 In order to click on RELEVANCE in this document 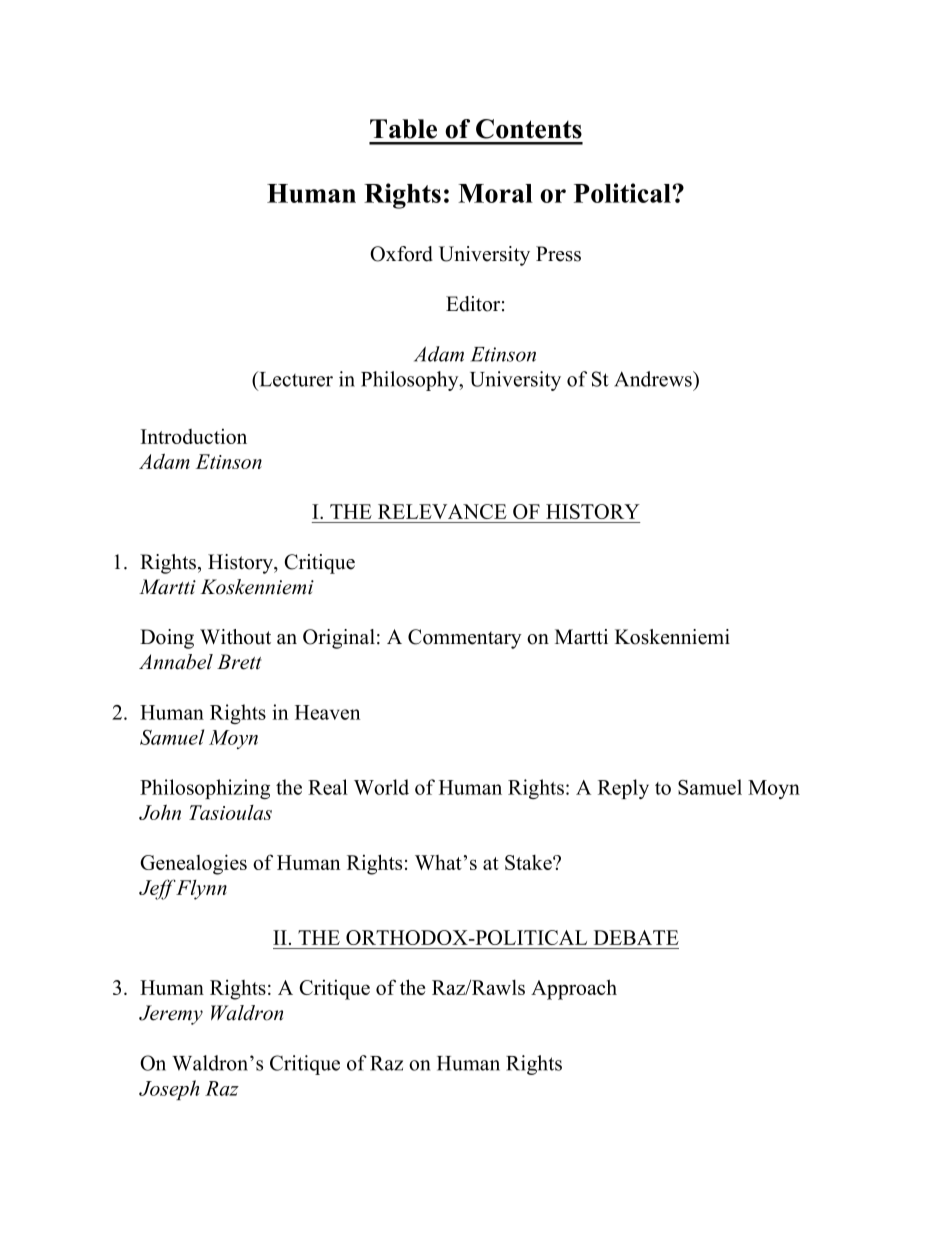, I will do `click(442, 511)`.
